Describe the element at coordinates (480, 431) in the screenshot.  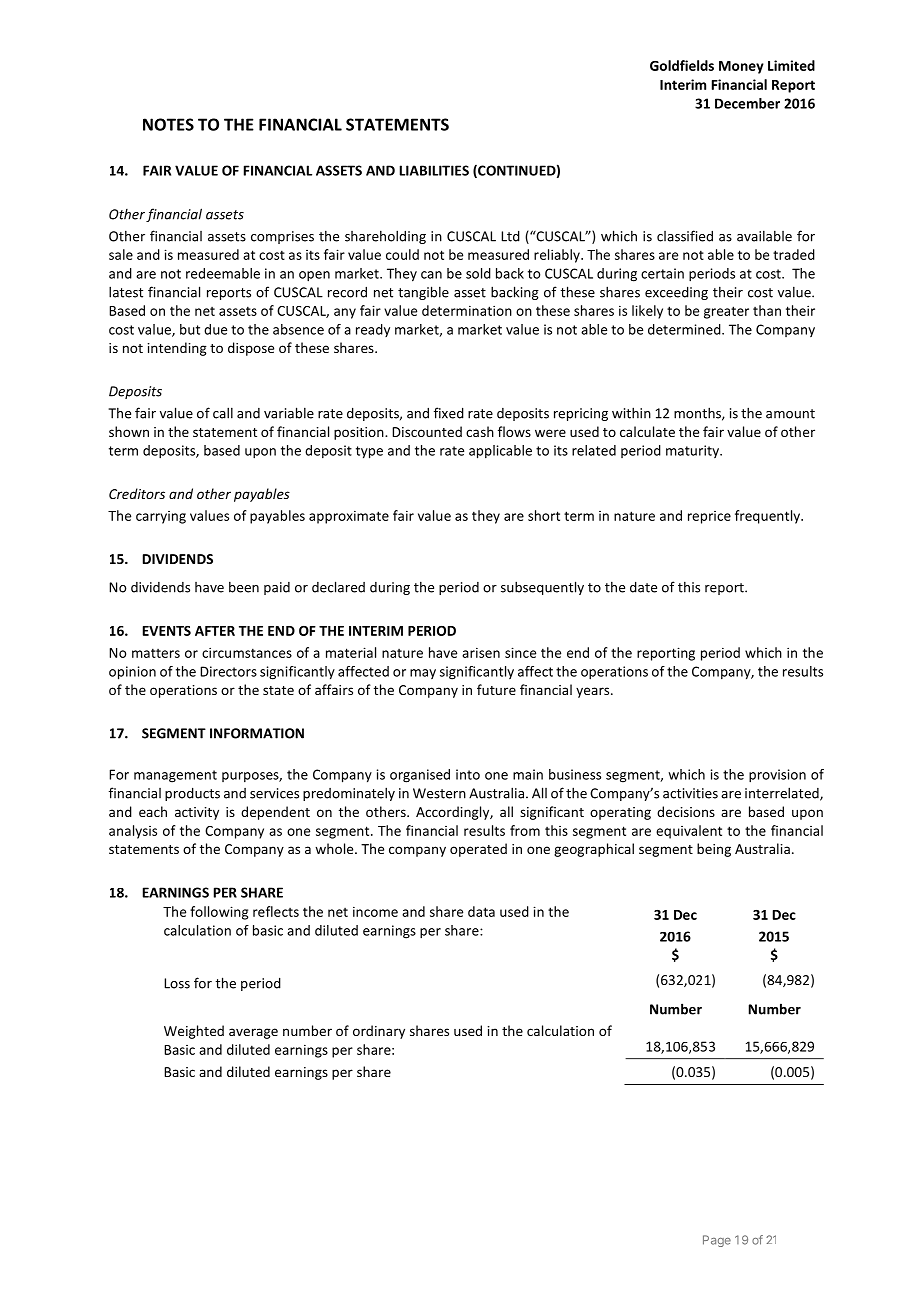
I see `cash` at that location.
